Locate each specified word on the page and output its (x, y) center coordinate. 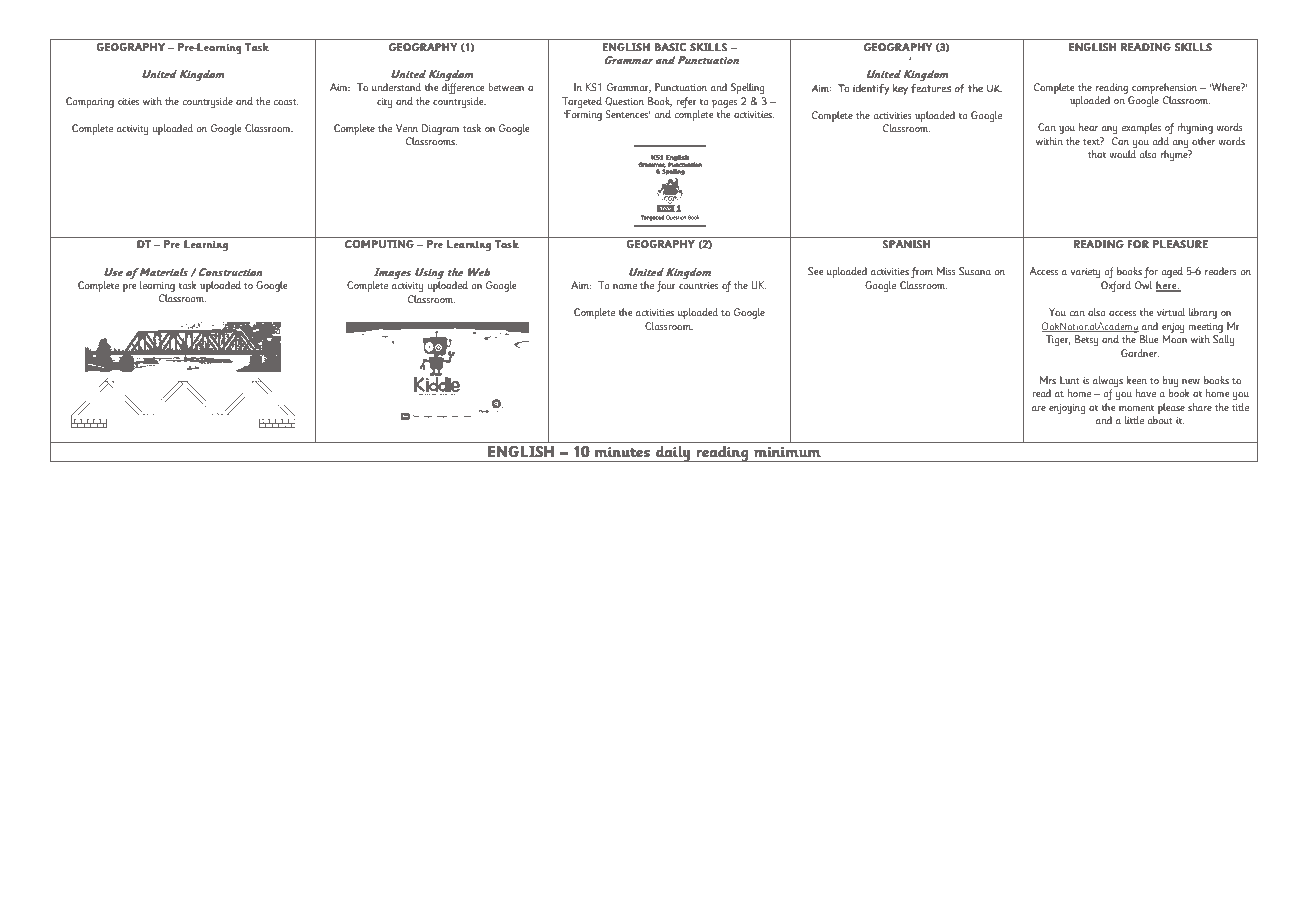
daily (673, 454)
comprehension (1163, 90)
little (1134, 420)
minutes (622, 452)
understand (396, 87)
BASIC (670, 47)
